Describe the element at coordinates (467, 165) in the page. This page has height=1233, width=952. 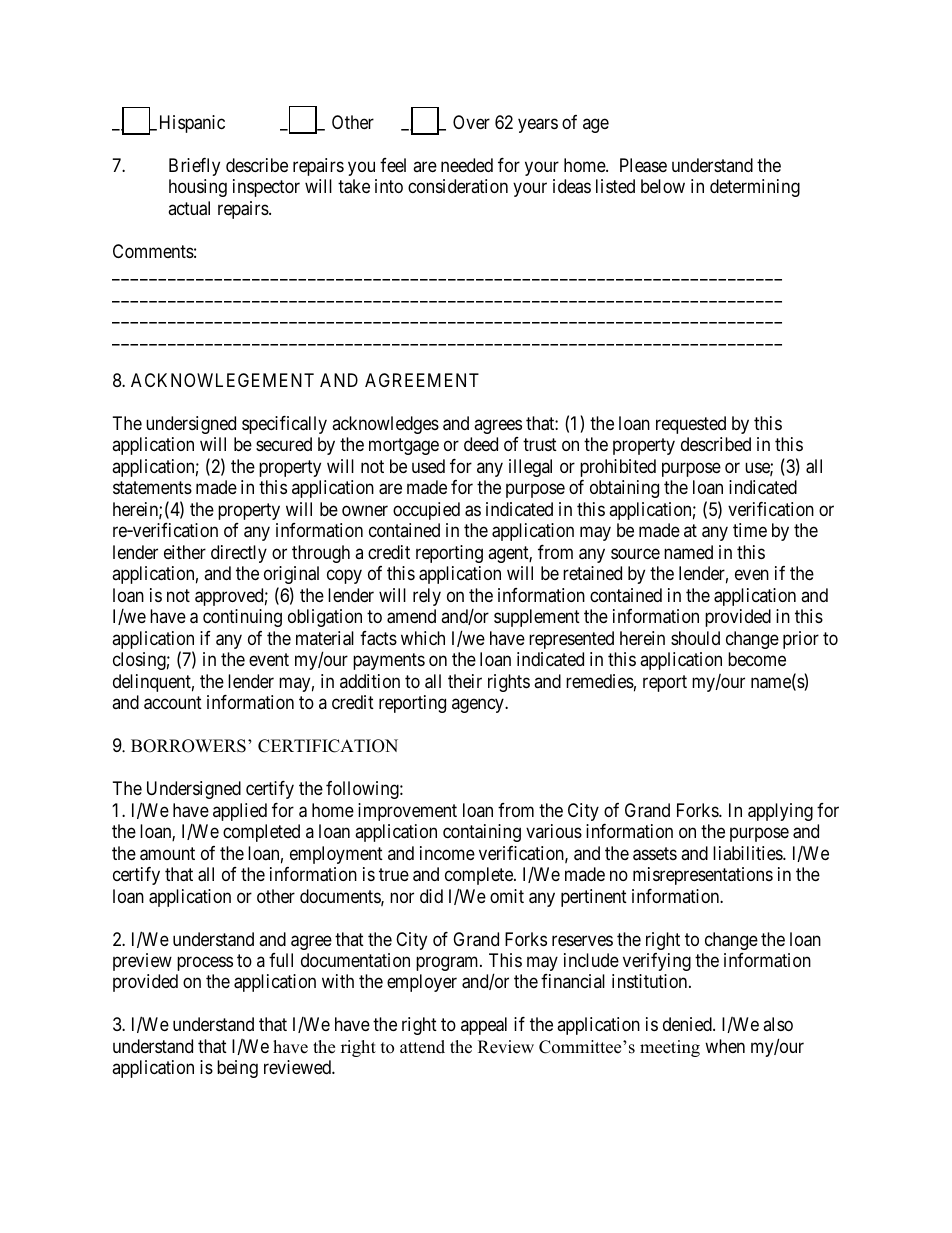
I see `needed` at that location.
